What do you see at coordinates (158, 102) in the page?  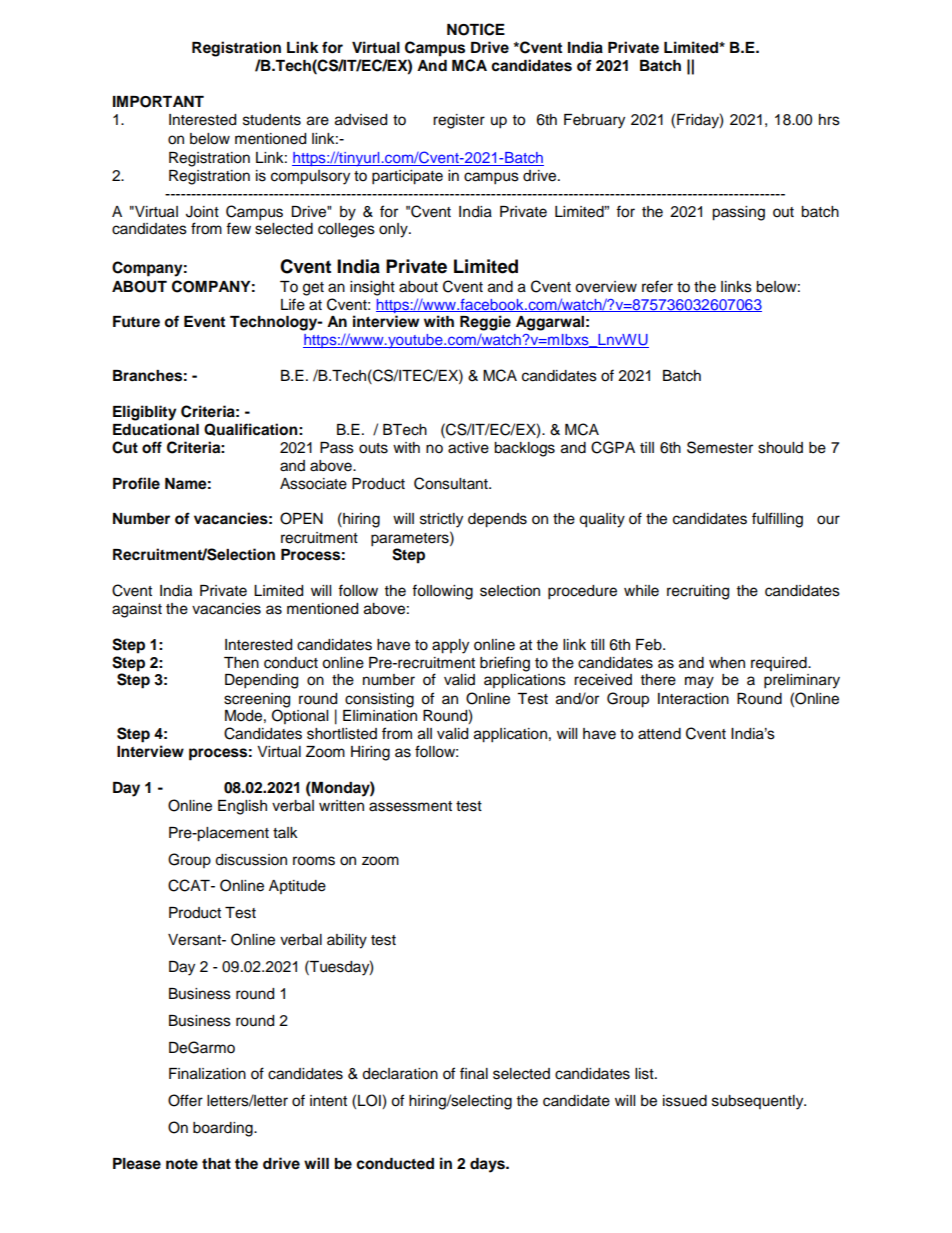 I see `IMPORTANT` at bounding box center [158, 102].
